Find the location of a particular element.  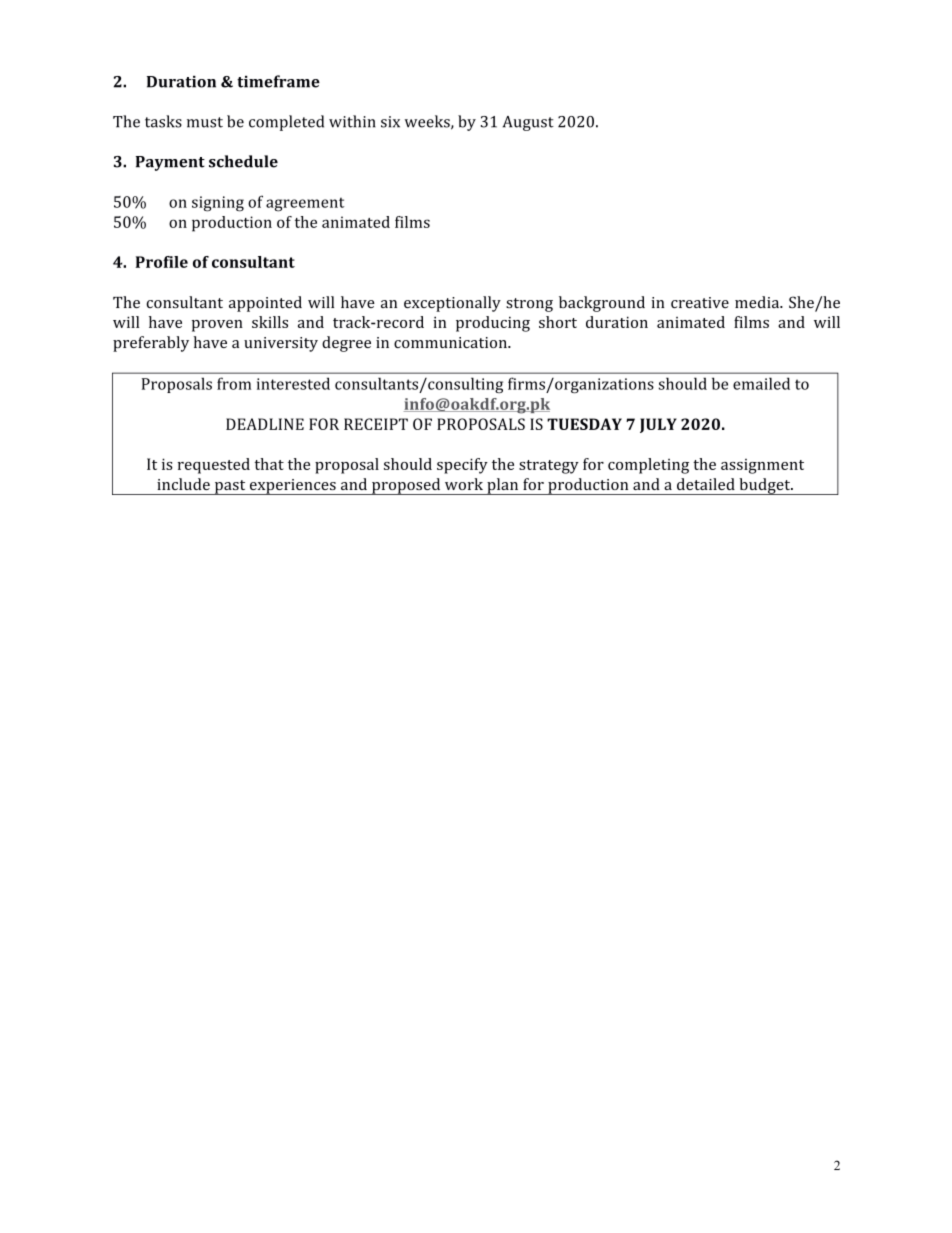

six is located at coordinates (390, 122).
